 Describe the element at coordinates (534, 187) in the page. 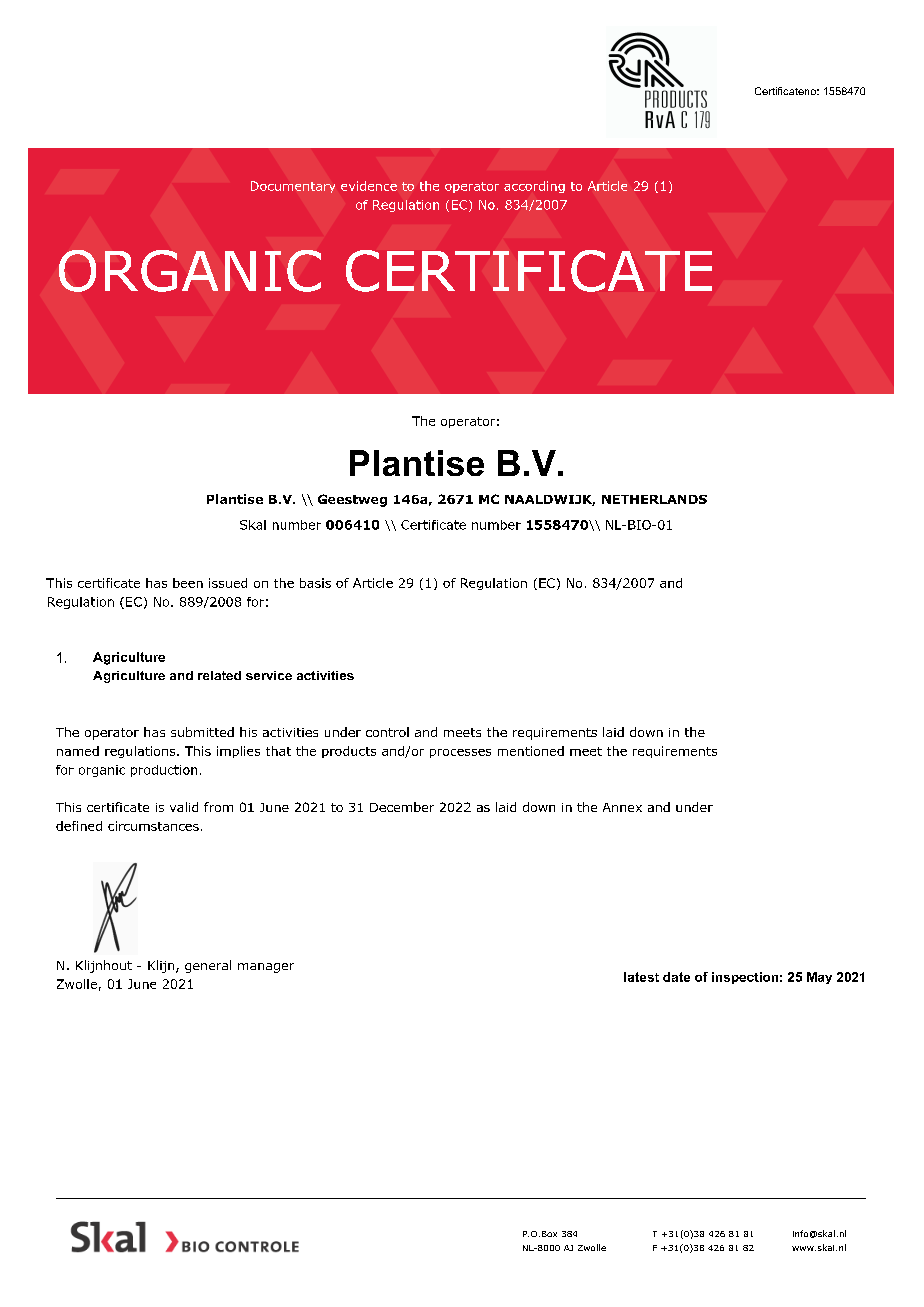

I see `according` at that location.
